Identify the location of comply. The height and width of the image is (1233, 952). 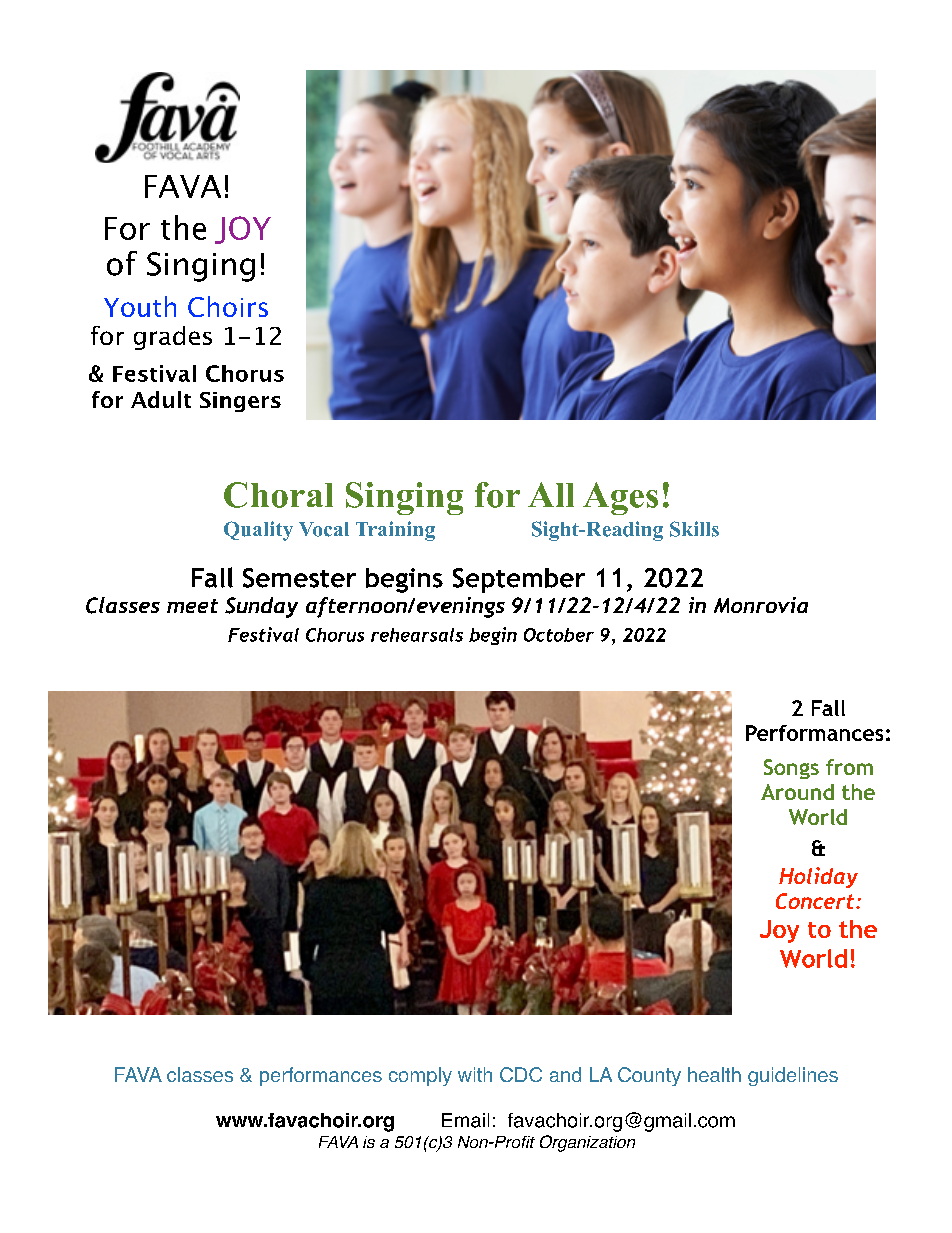
(420, 1076).
